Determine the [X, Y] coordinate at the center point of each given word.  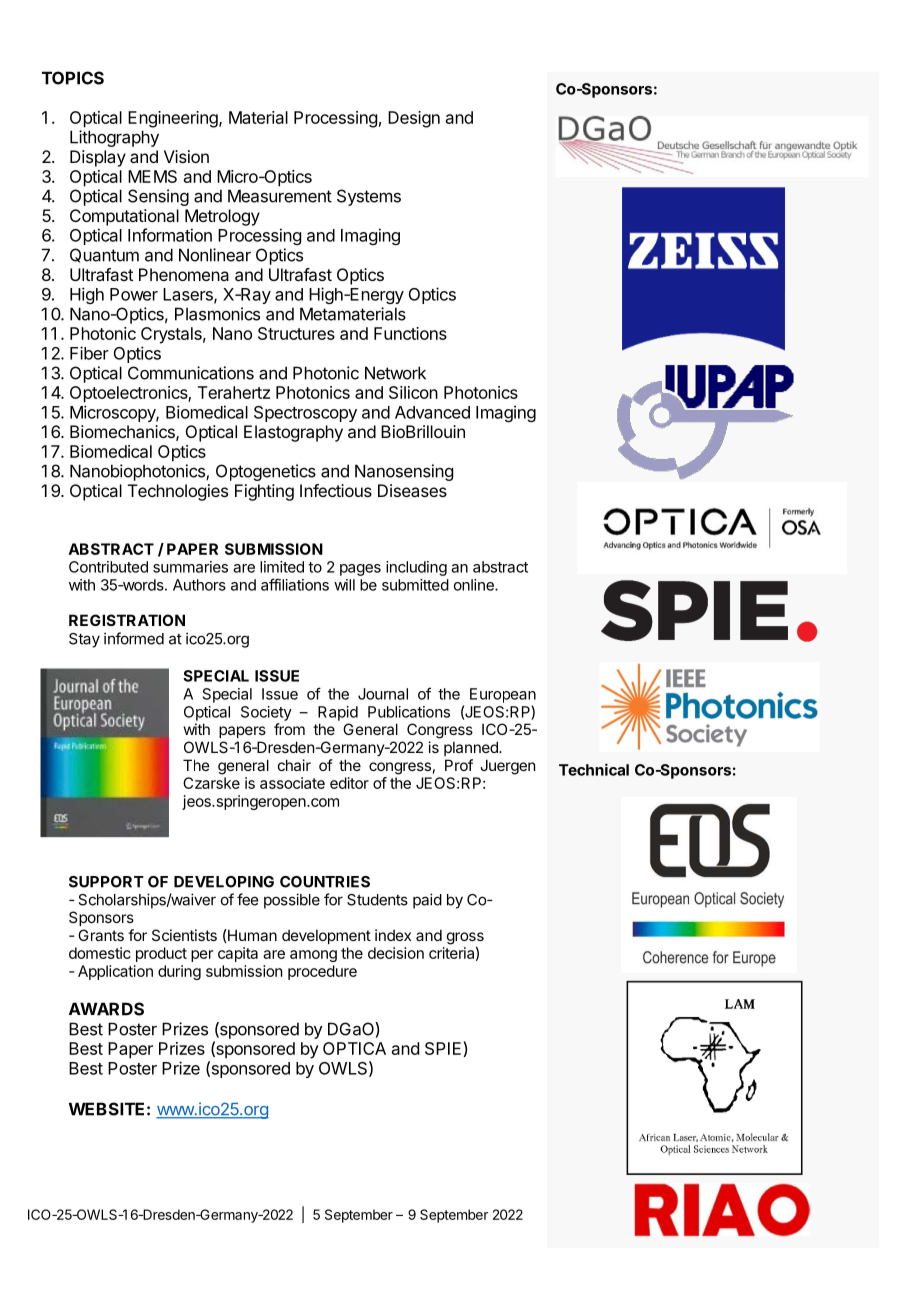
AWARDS [106, 1009]
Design [414, 119]
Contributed [108, 567]
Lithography [114, 138]
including [416, 568]
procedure [322, 972]
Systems [369, 197]
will [344, 585]
